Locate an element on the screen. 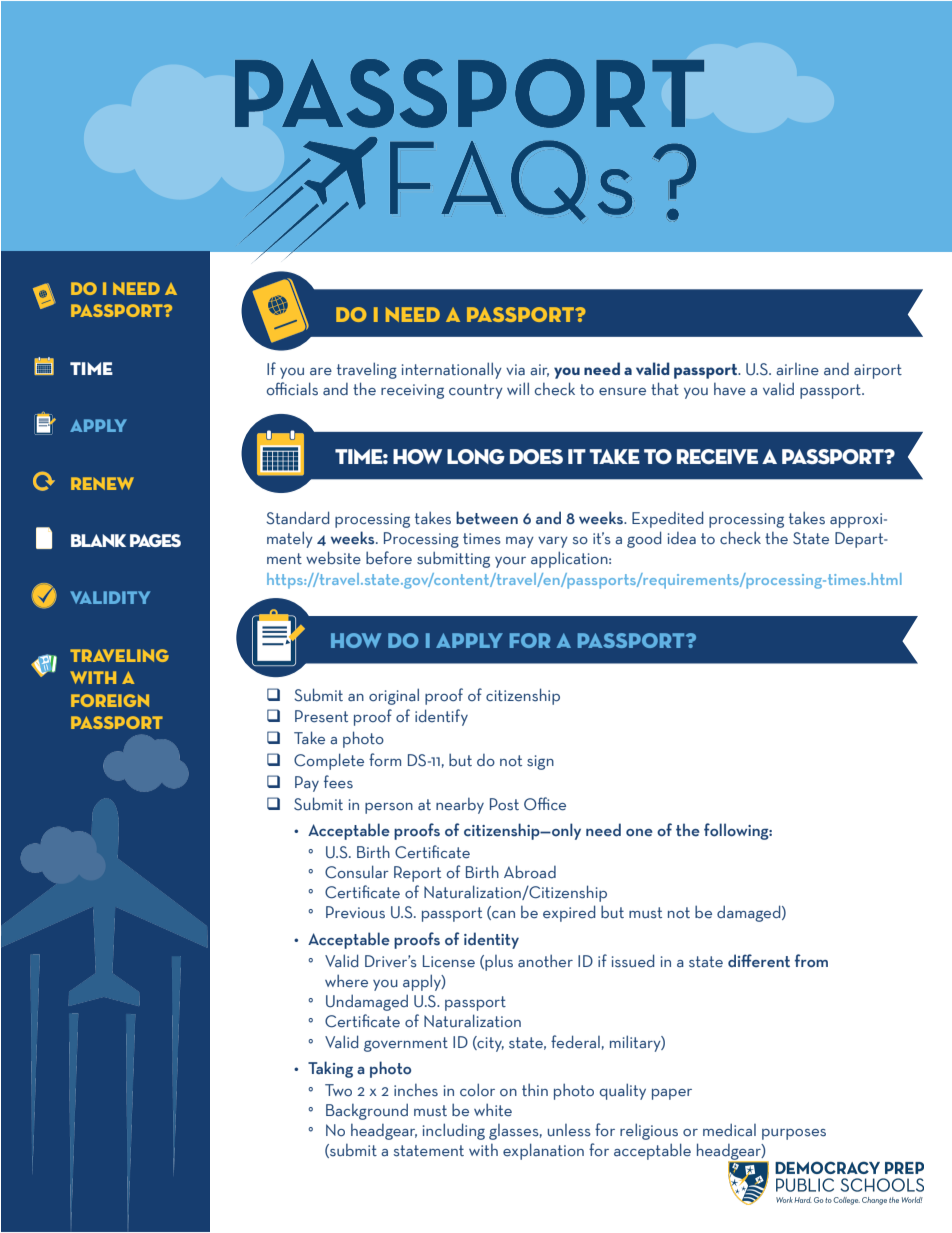 The width and height of the screenshot is (952, 1233). one is located at coordinates (639, 833).
